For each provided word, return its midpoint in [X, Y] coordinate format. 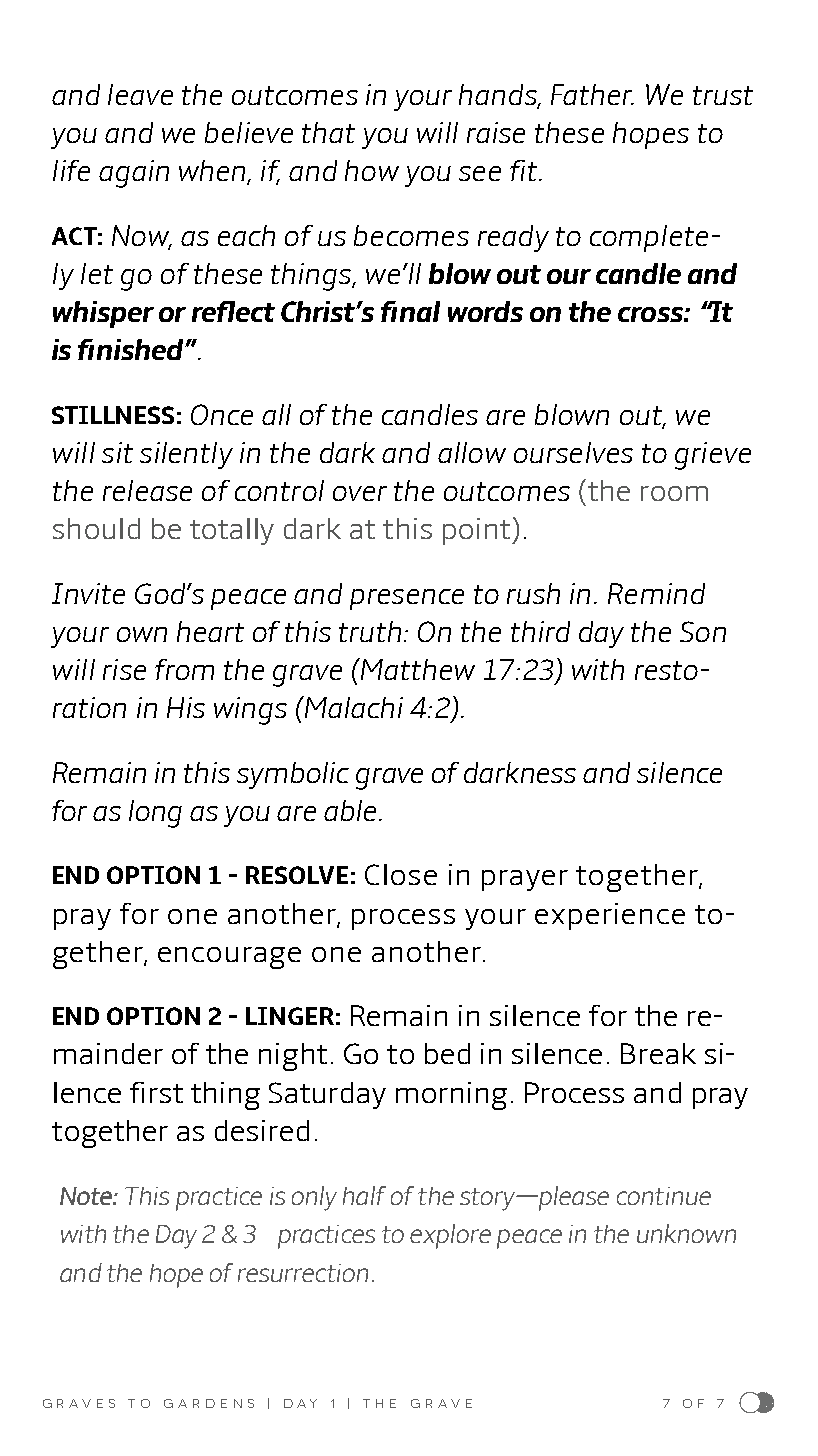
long [155, 814]
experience [610, 916]
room [674, 493]
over [360, 493]
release [147, 490]
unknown [686, 1233]
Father [592, 94]
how [372, 170]
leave [140, 94]
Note [87, 1196]
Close [401, 874]
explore [450, 1236]
